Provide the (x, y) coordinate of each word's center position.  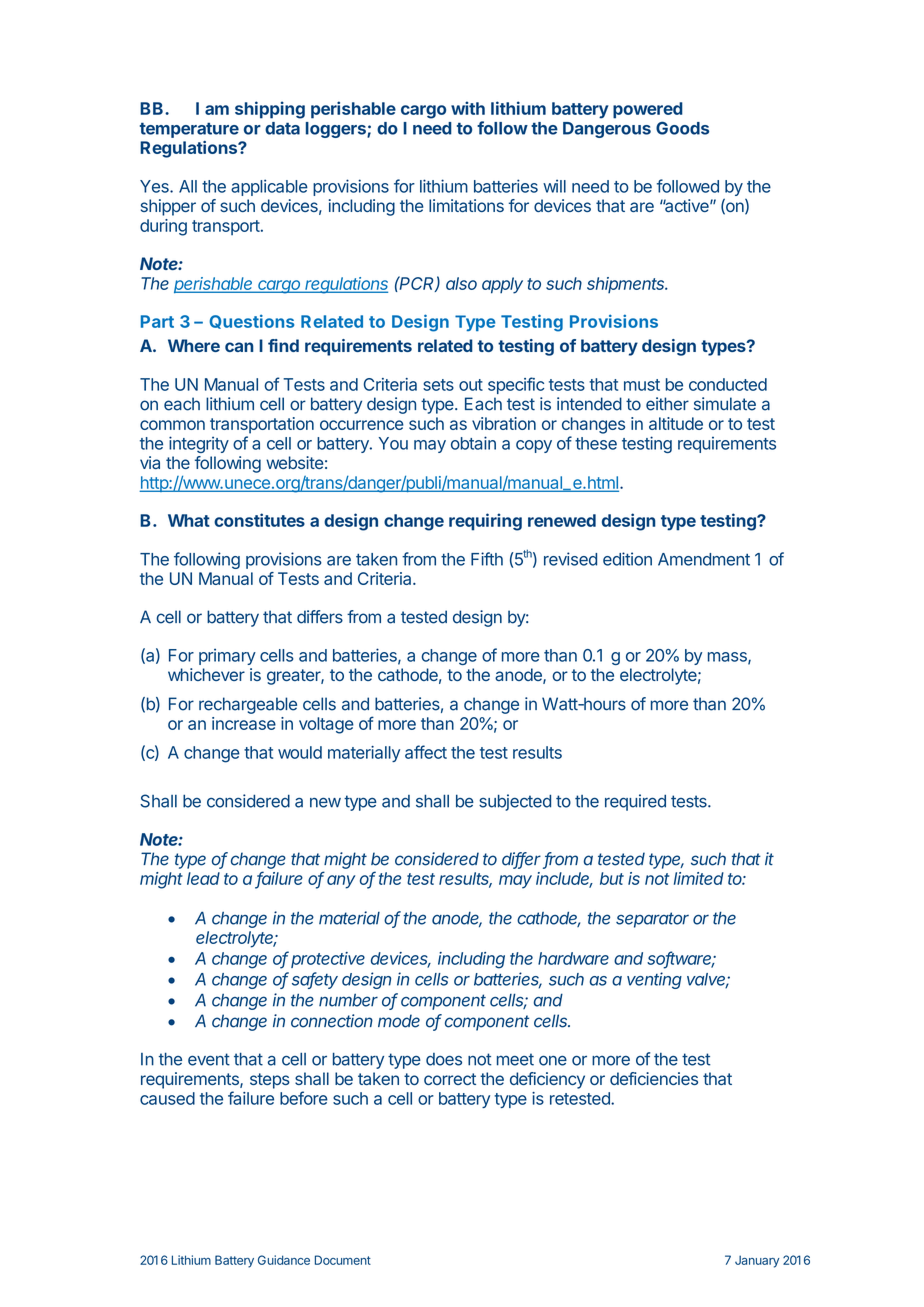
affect (426, 752)
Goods (682, 128)
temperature (189, 130)
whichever (206, 674)
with (468, 108)
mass (728, 658)
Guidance (284, 1260)
